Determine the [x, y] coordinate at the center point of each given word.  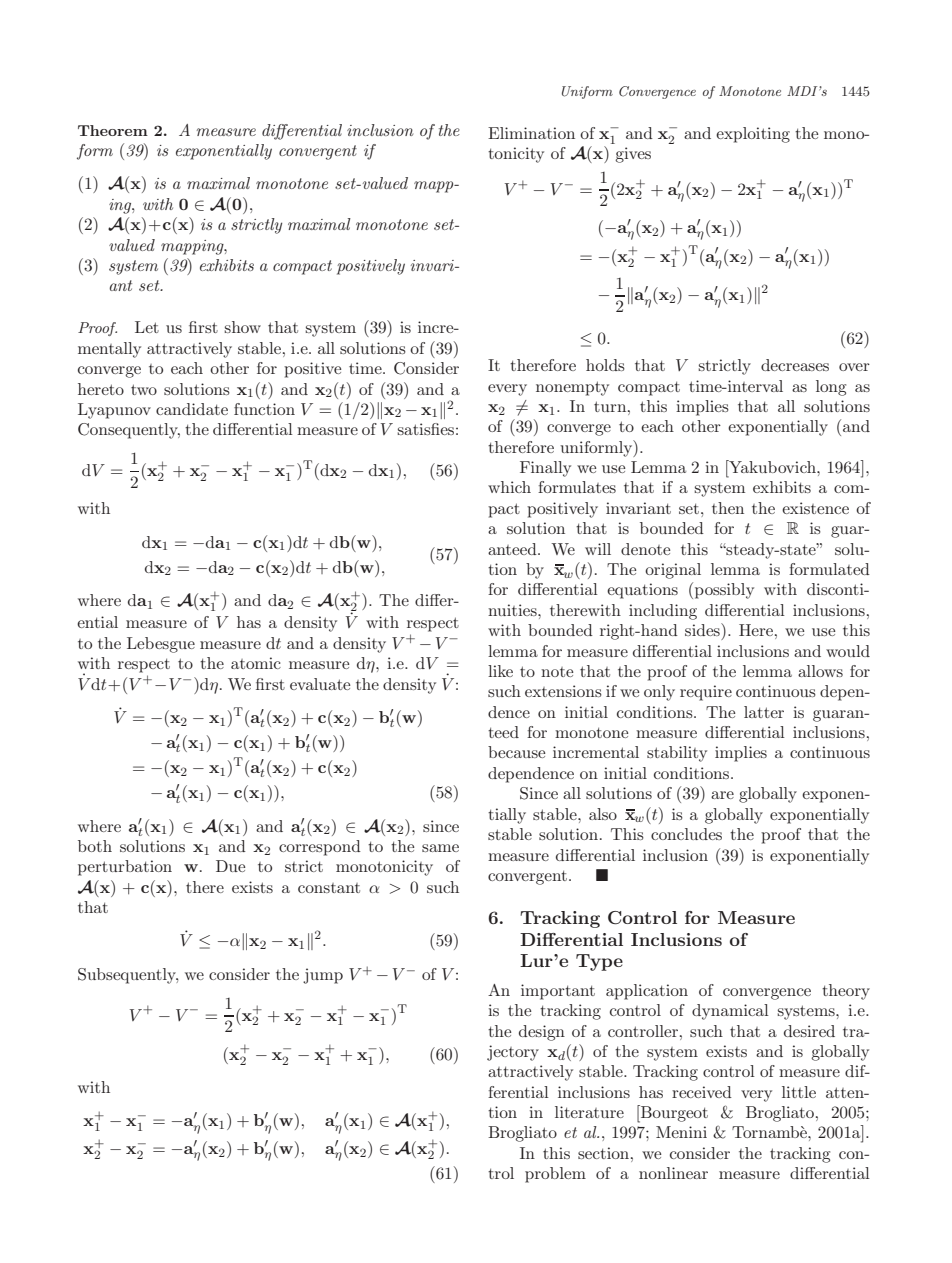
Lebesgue [161, 645]
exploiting [753, 135]
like [500, 671]
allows [820, 671]
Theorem [113, 130]
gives [633, 155]
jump [323, 976]
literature [589, 1112]
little [799, 1092]
